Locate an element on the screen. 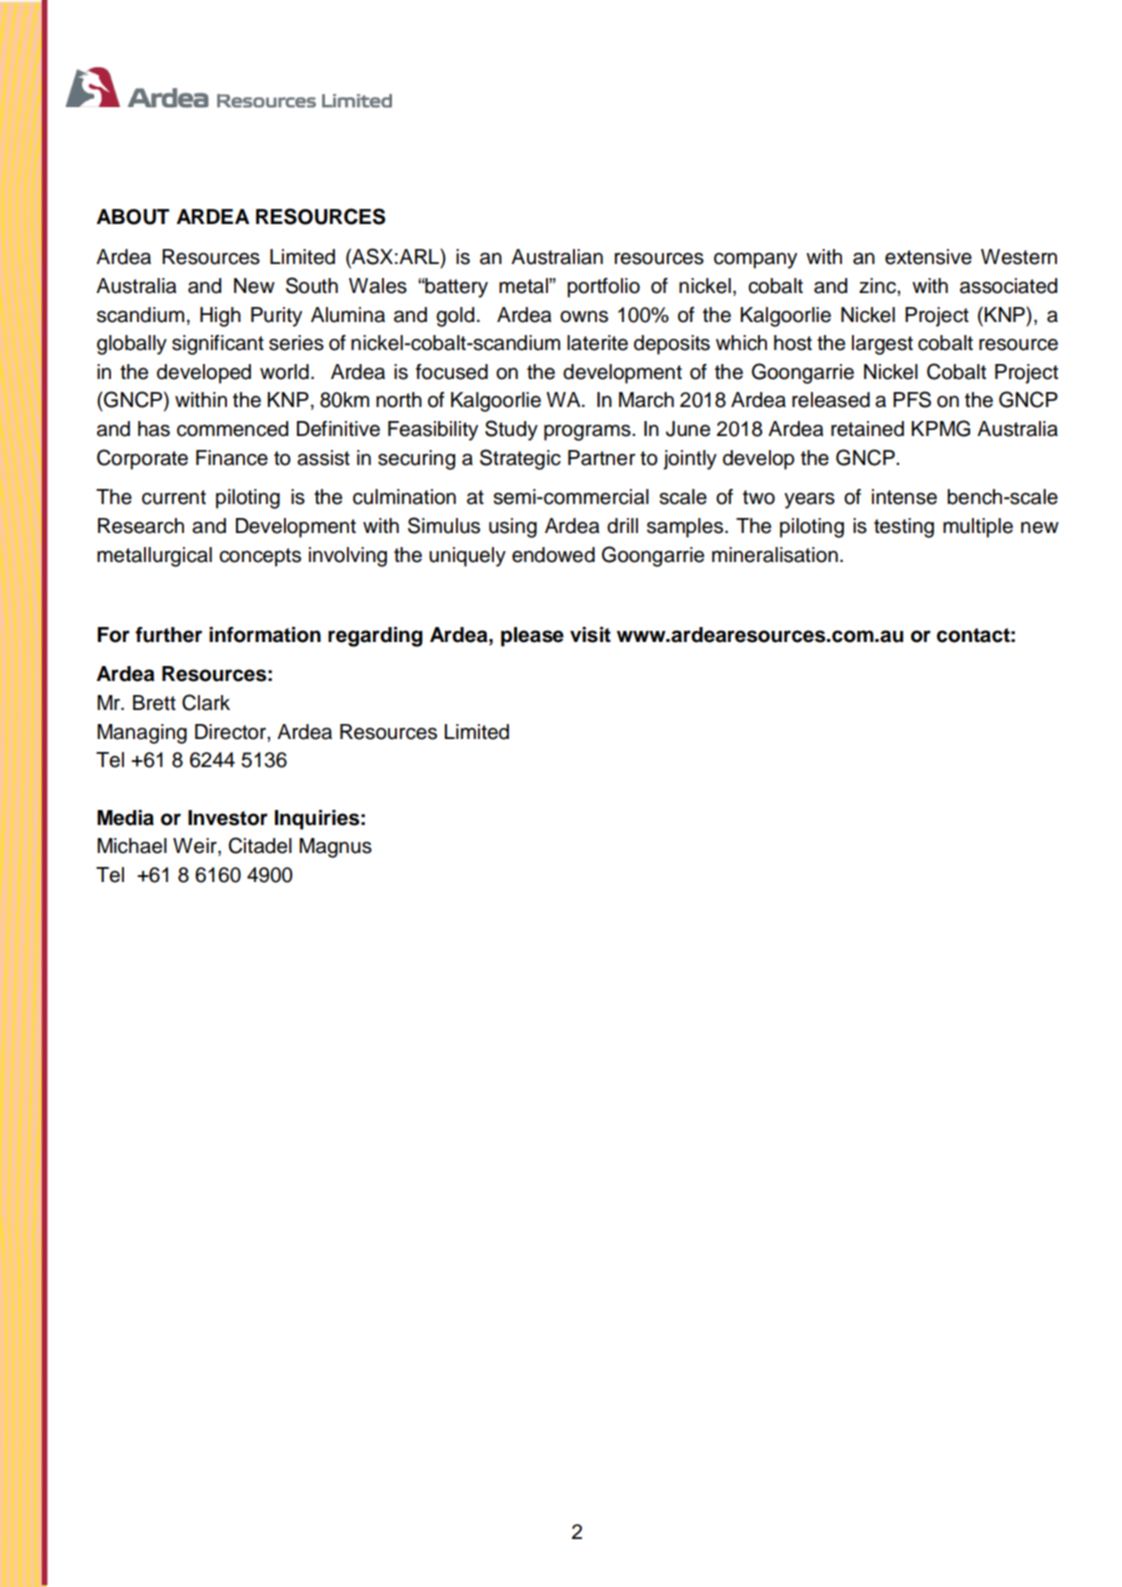  concepts is located at coordinates (260, 557).
